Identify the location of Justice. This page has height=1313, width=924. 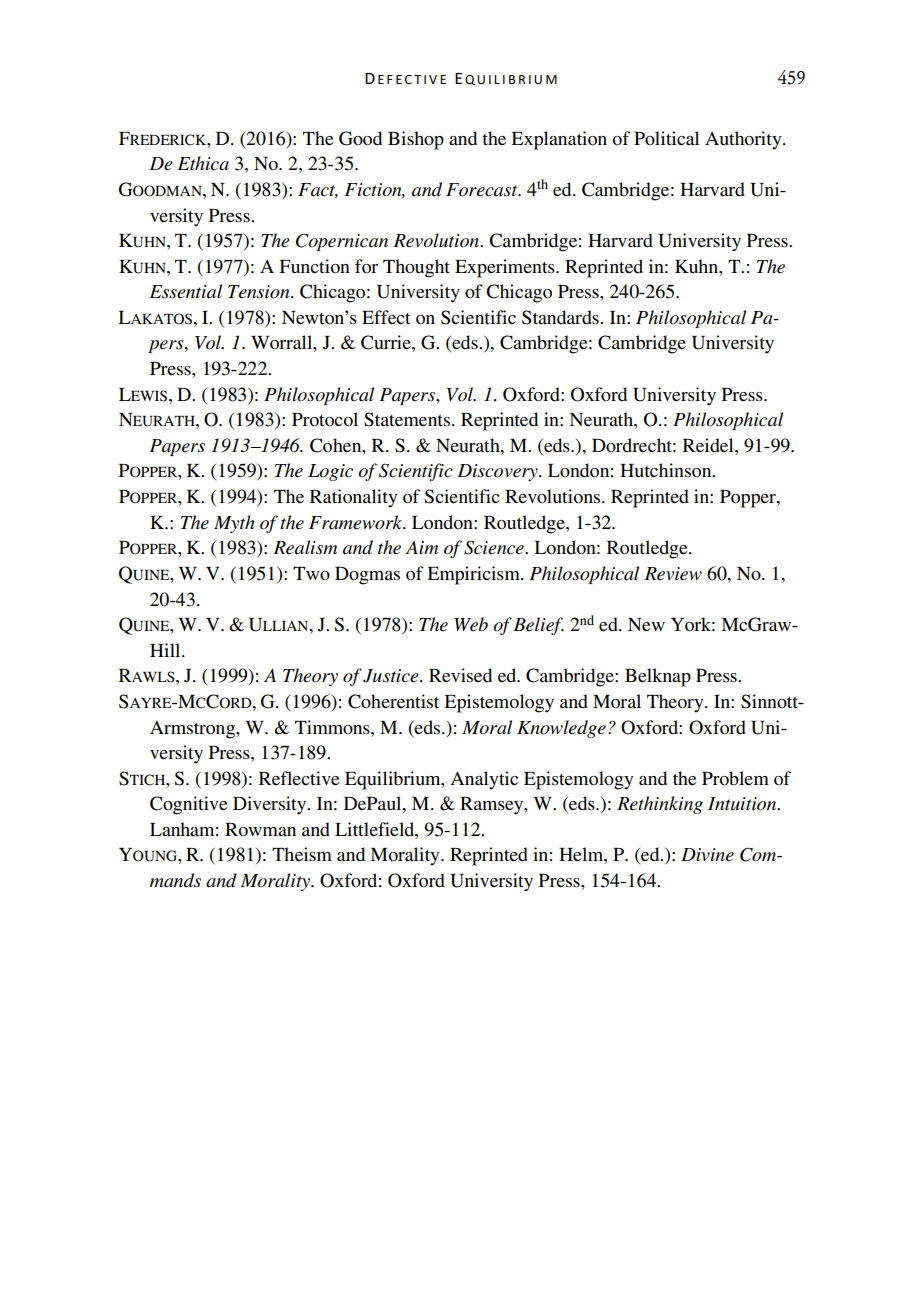
(392, 676).
